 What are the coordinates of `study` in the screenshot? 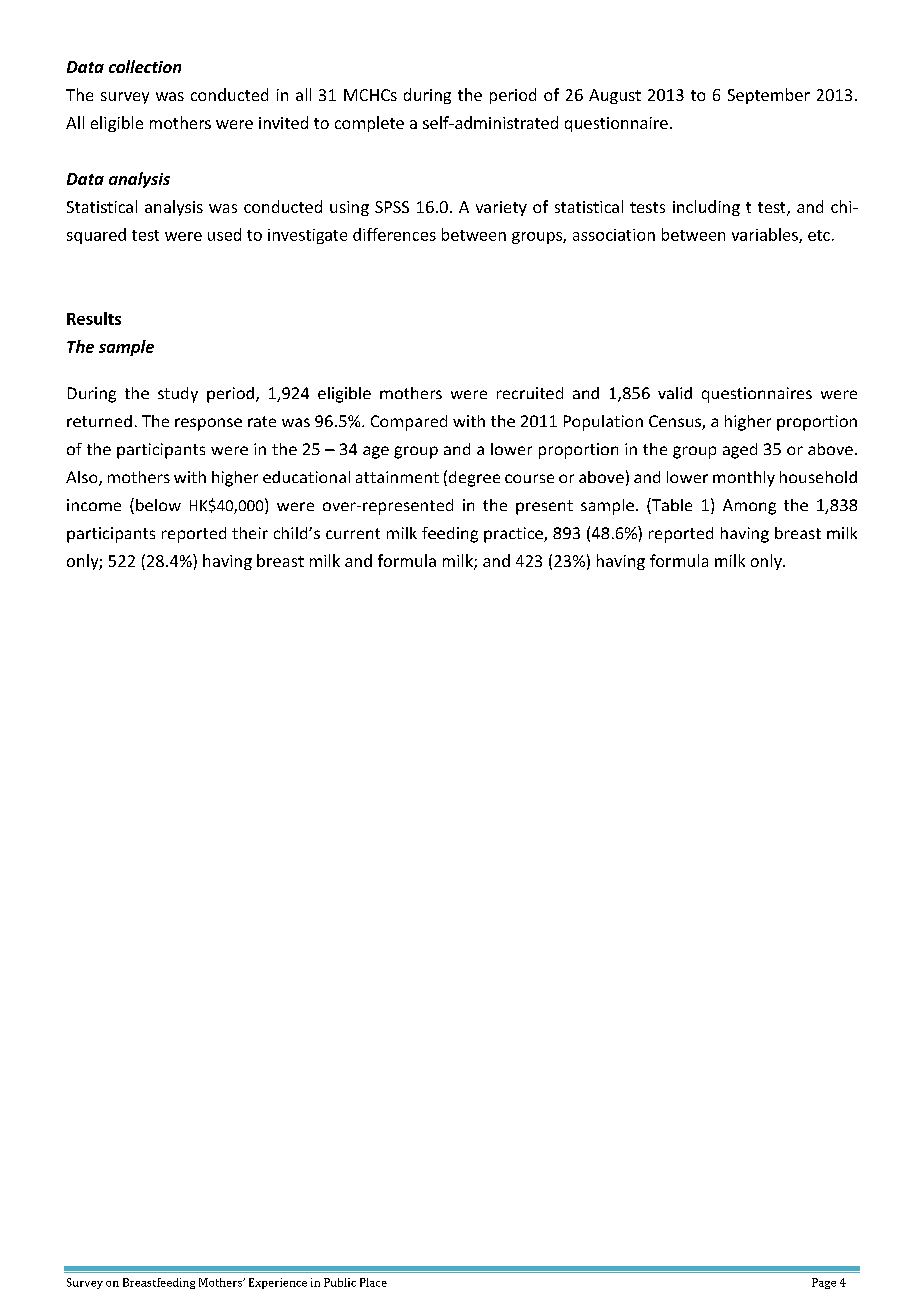 It's located at (178, 395).
